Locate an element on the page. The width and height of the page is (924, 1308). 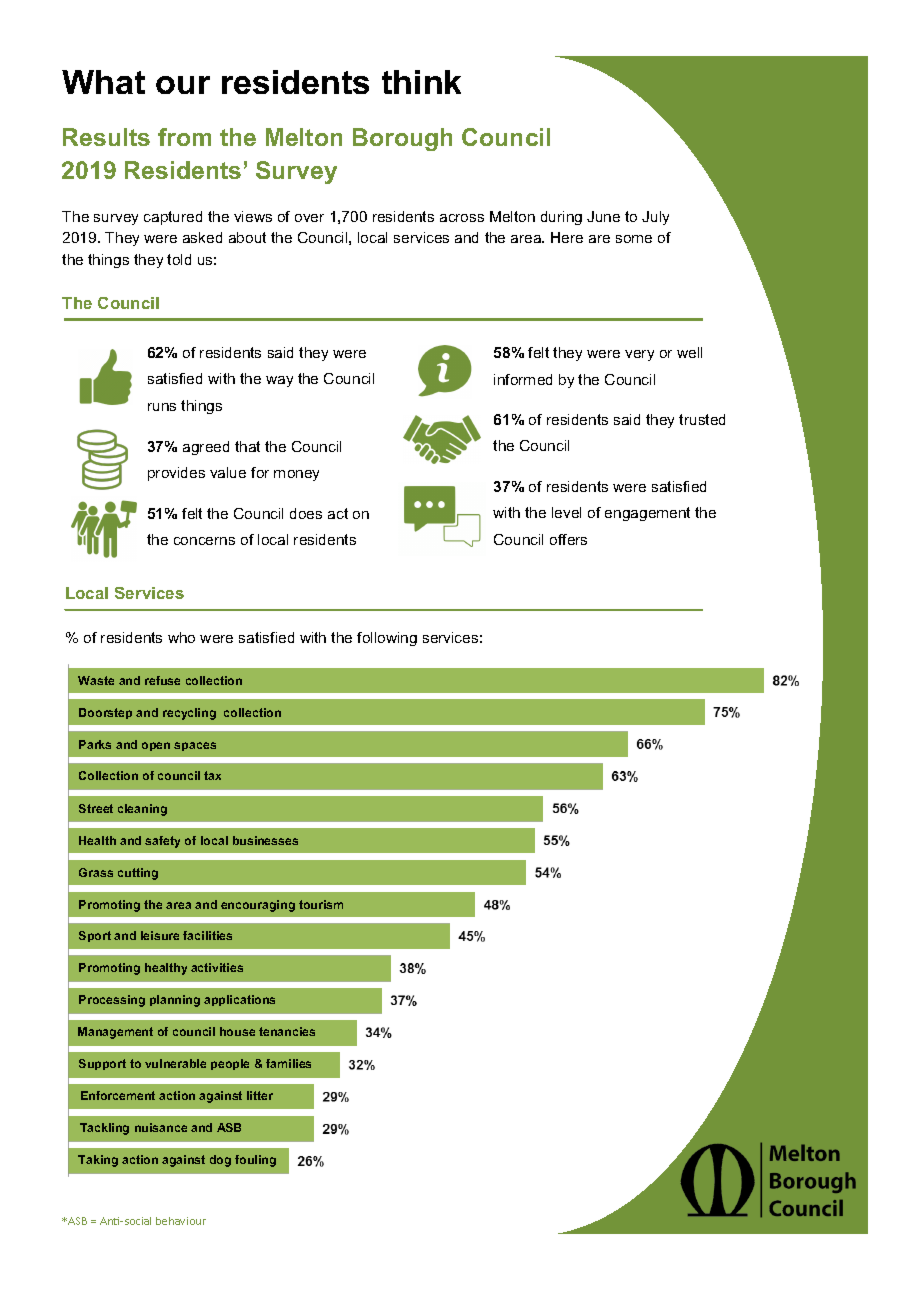
Borough is located at coordinates (402, 139).
